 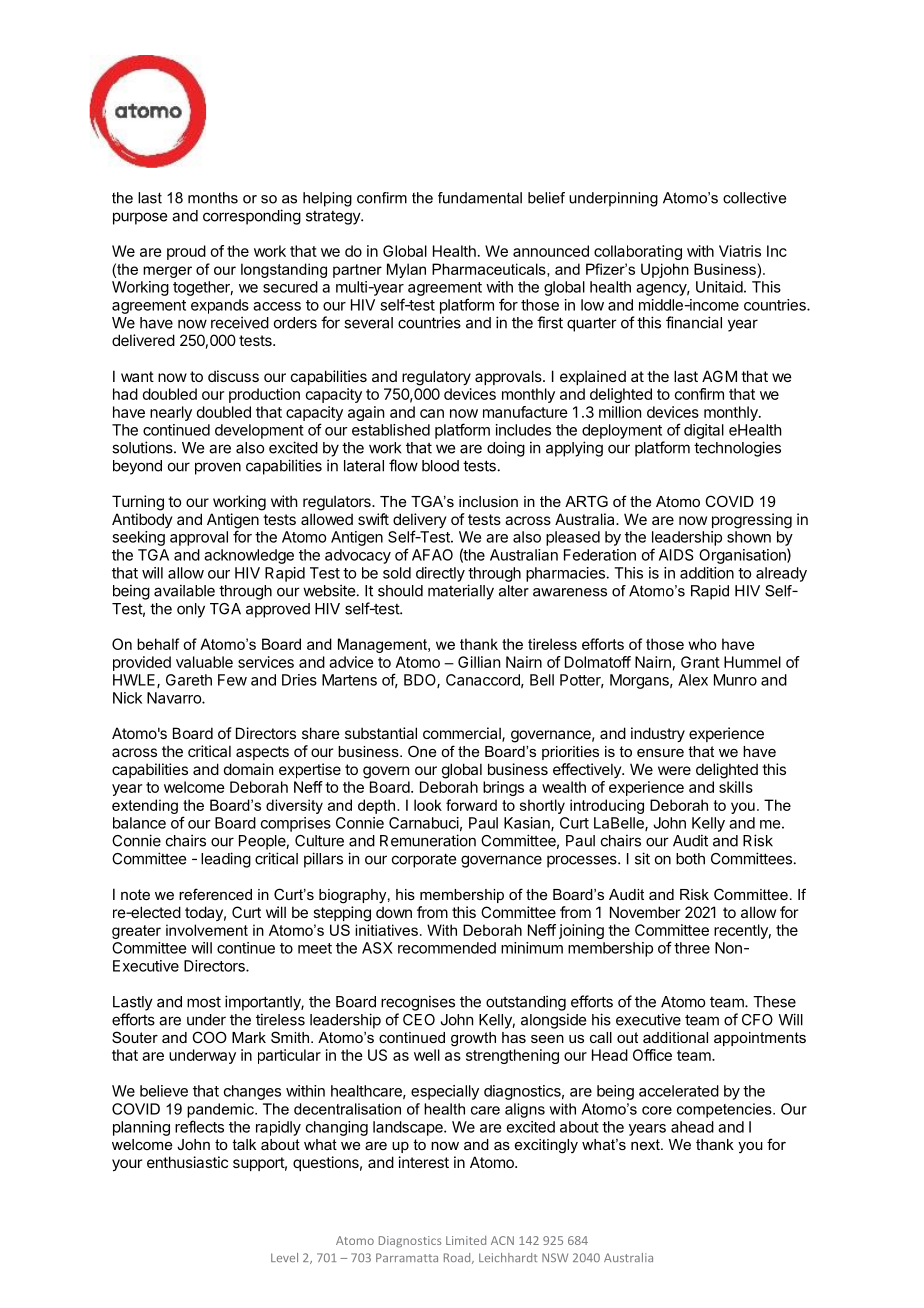 What do you see at coordinates (428, 840) in the image?
I see `Remuneration` at bounding box center [428, 840].
